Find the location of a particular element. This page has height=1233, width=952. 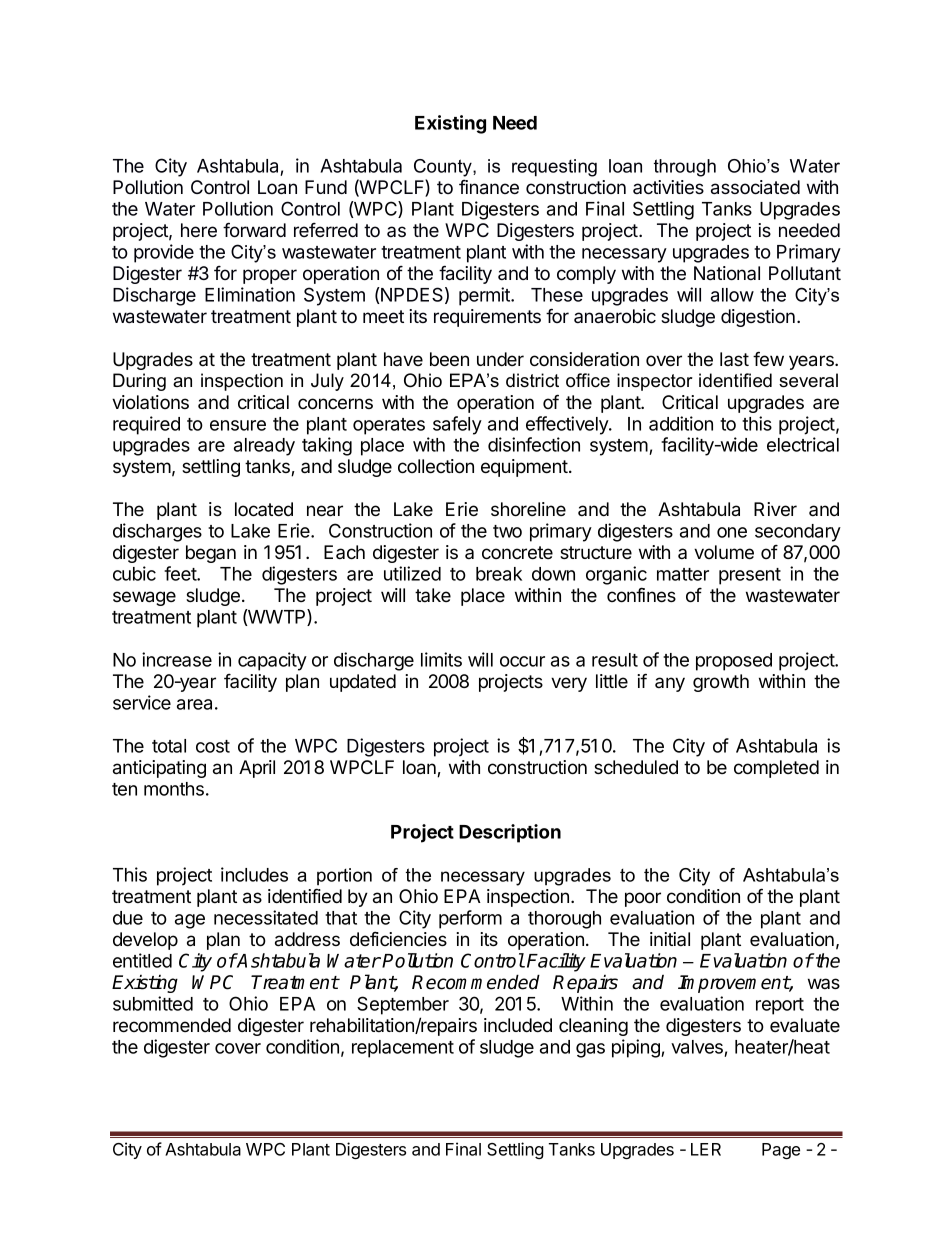

addition is located at coordinates (681, 423).
